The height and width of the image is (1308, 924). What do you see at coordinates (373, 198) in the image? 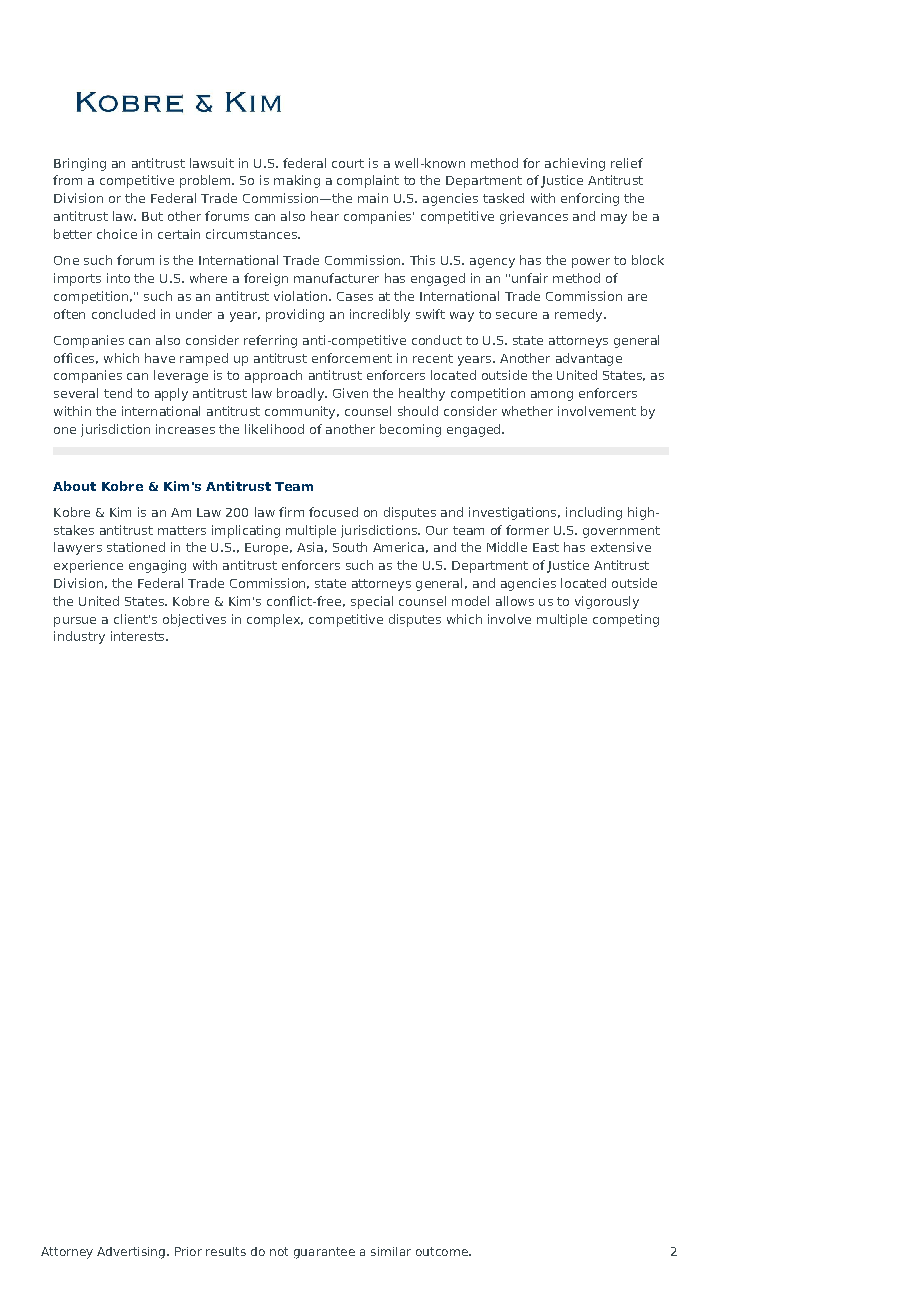
I see `main` at bounding box center [373, 198].
